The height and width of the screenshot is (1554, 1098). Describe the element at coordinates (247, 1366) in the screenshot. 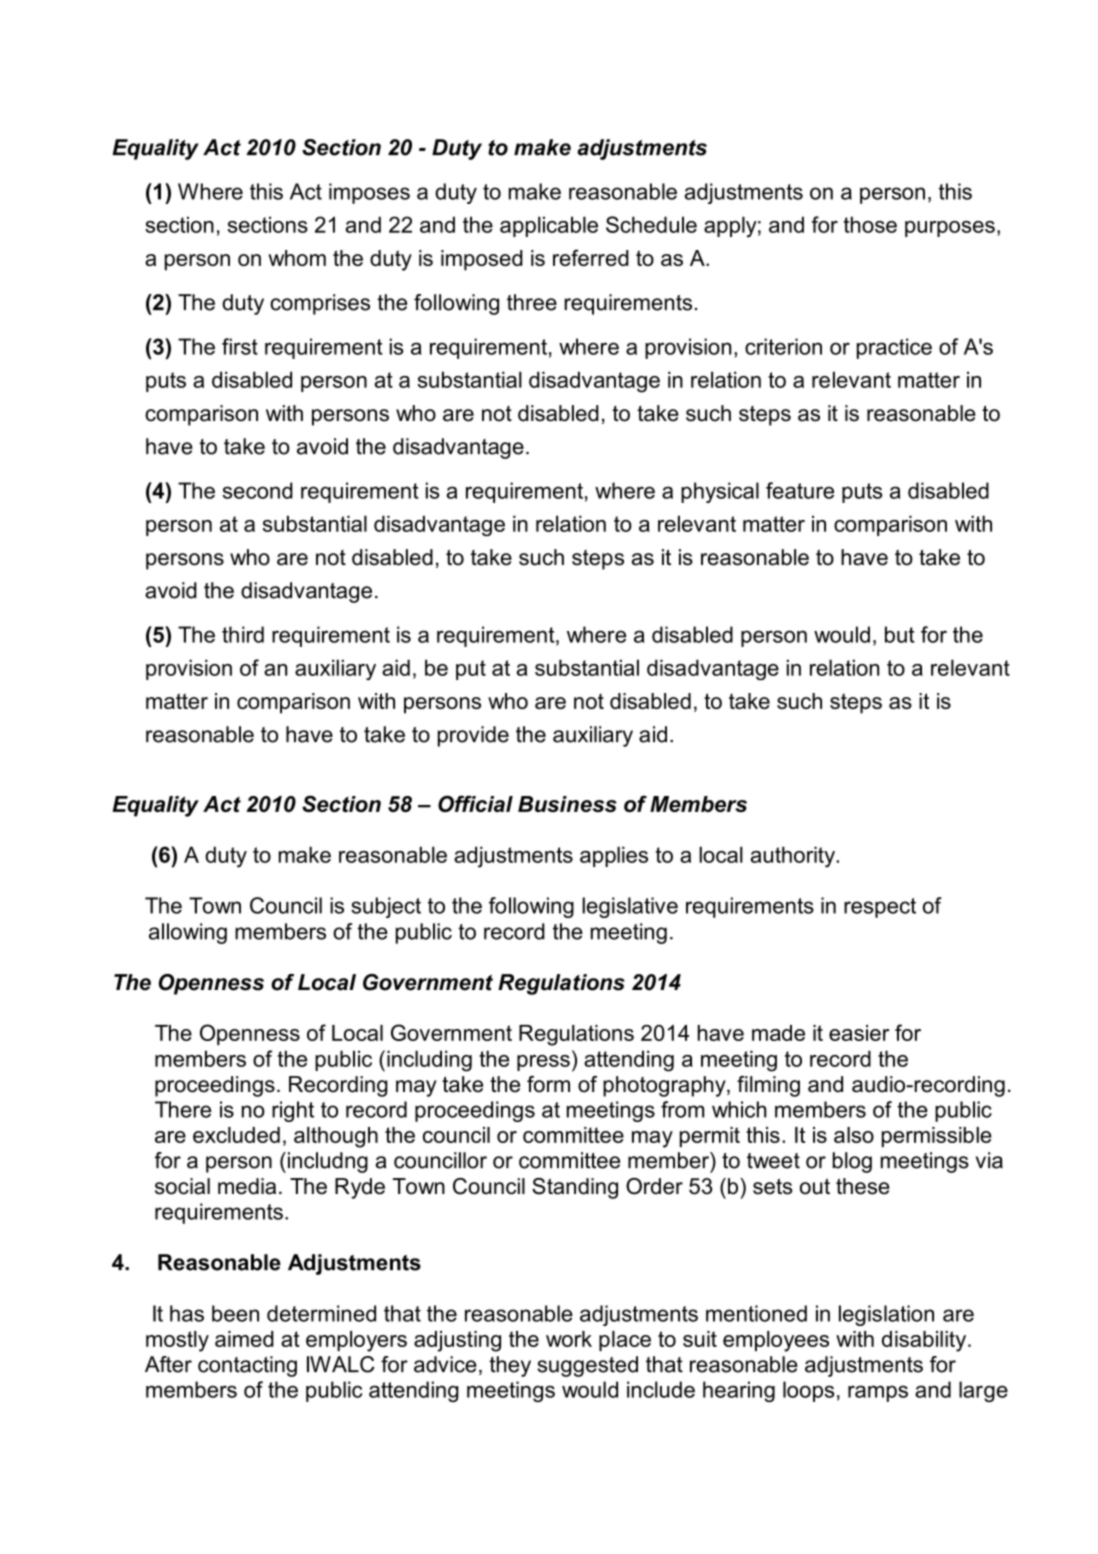

I see `contacting` at that location.
